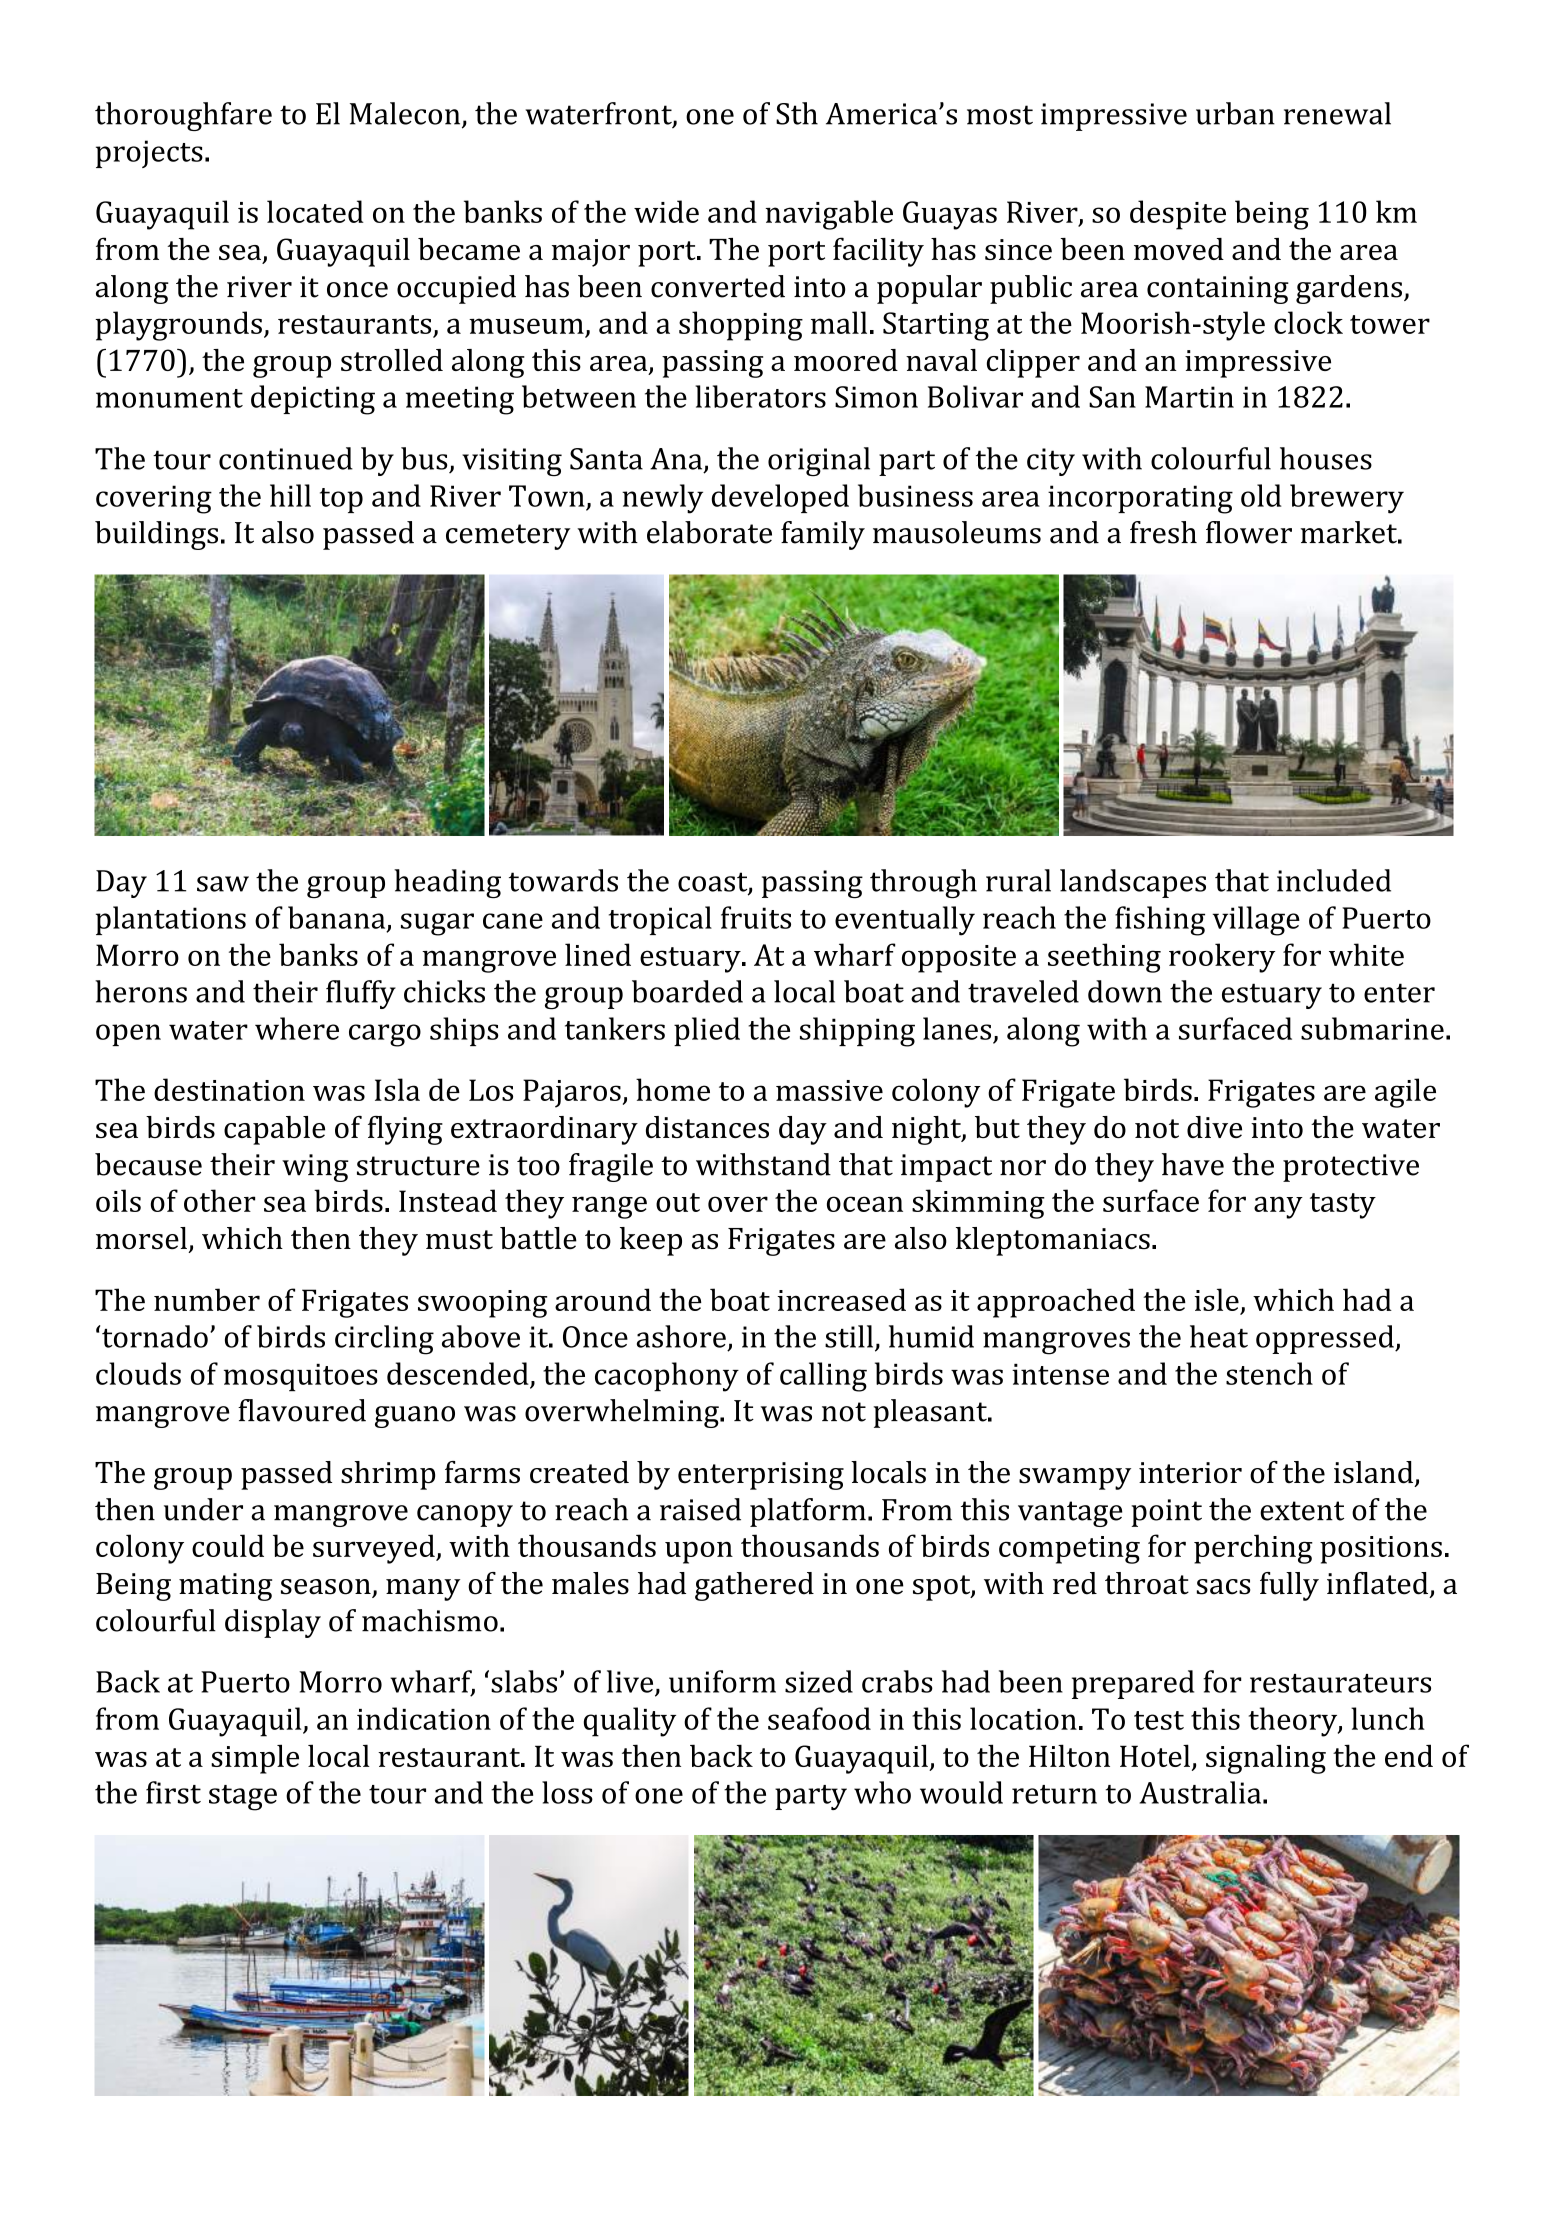 This image has height=2213, width=1564. Describe the element at coordinates (301, 1378) in the image. I see `mosquitoes` at that location.
